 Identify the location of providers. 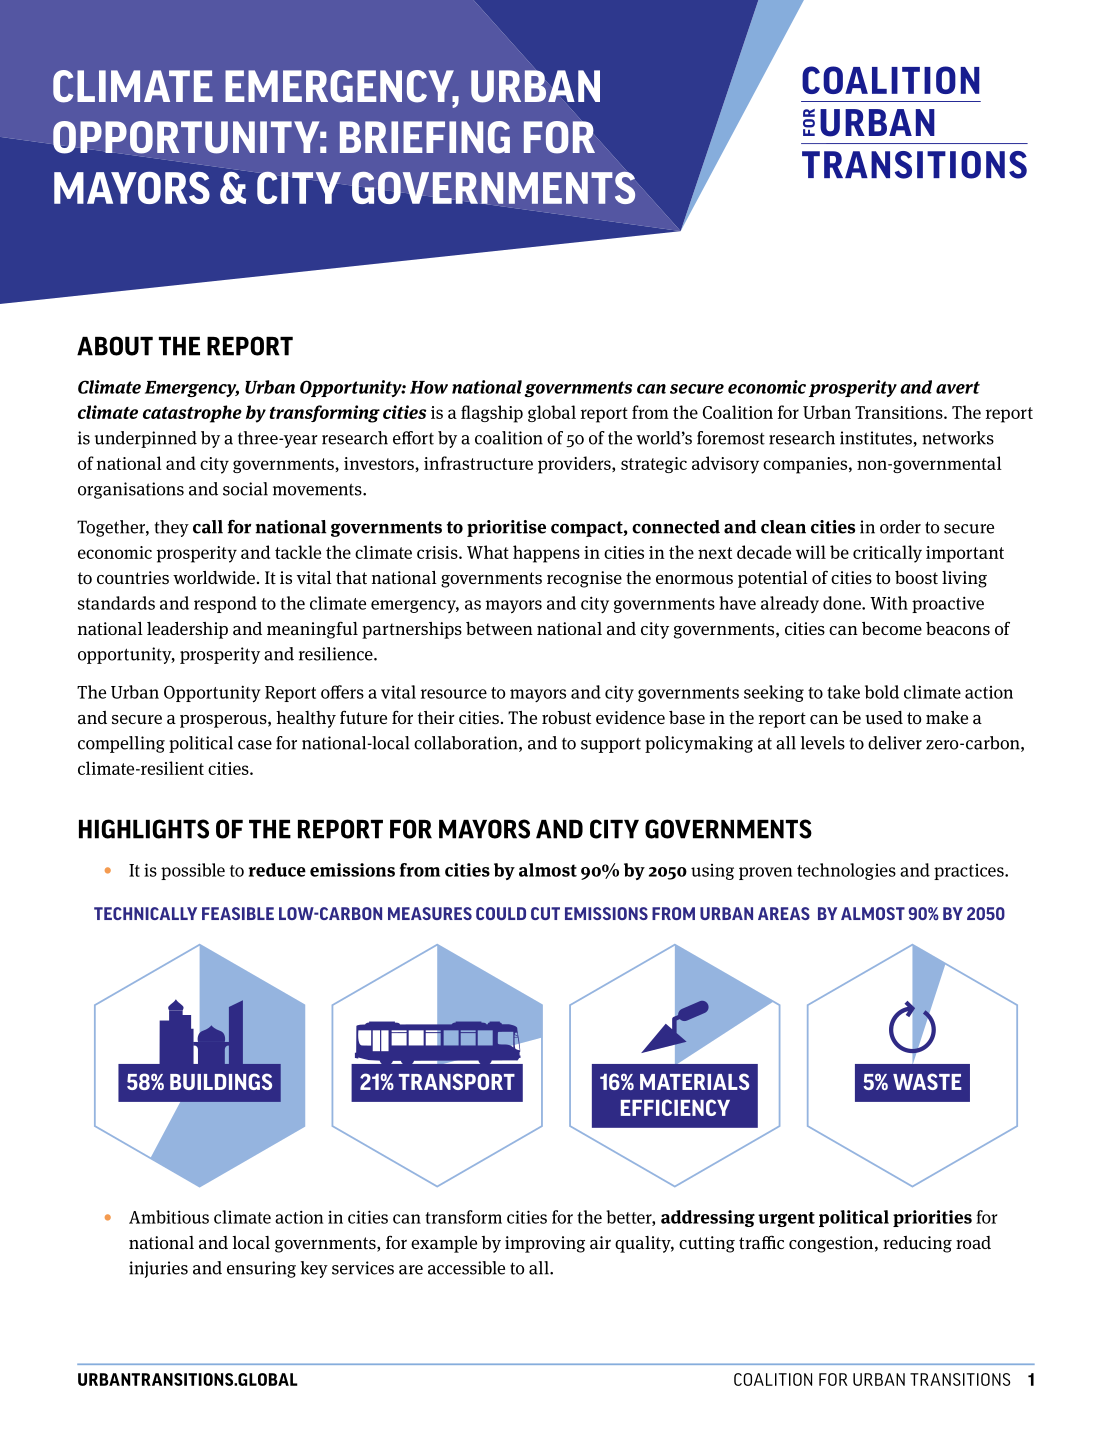
(575, 465).
